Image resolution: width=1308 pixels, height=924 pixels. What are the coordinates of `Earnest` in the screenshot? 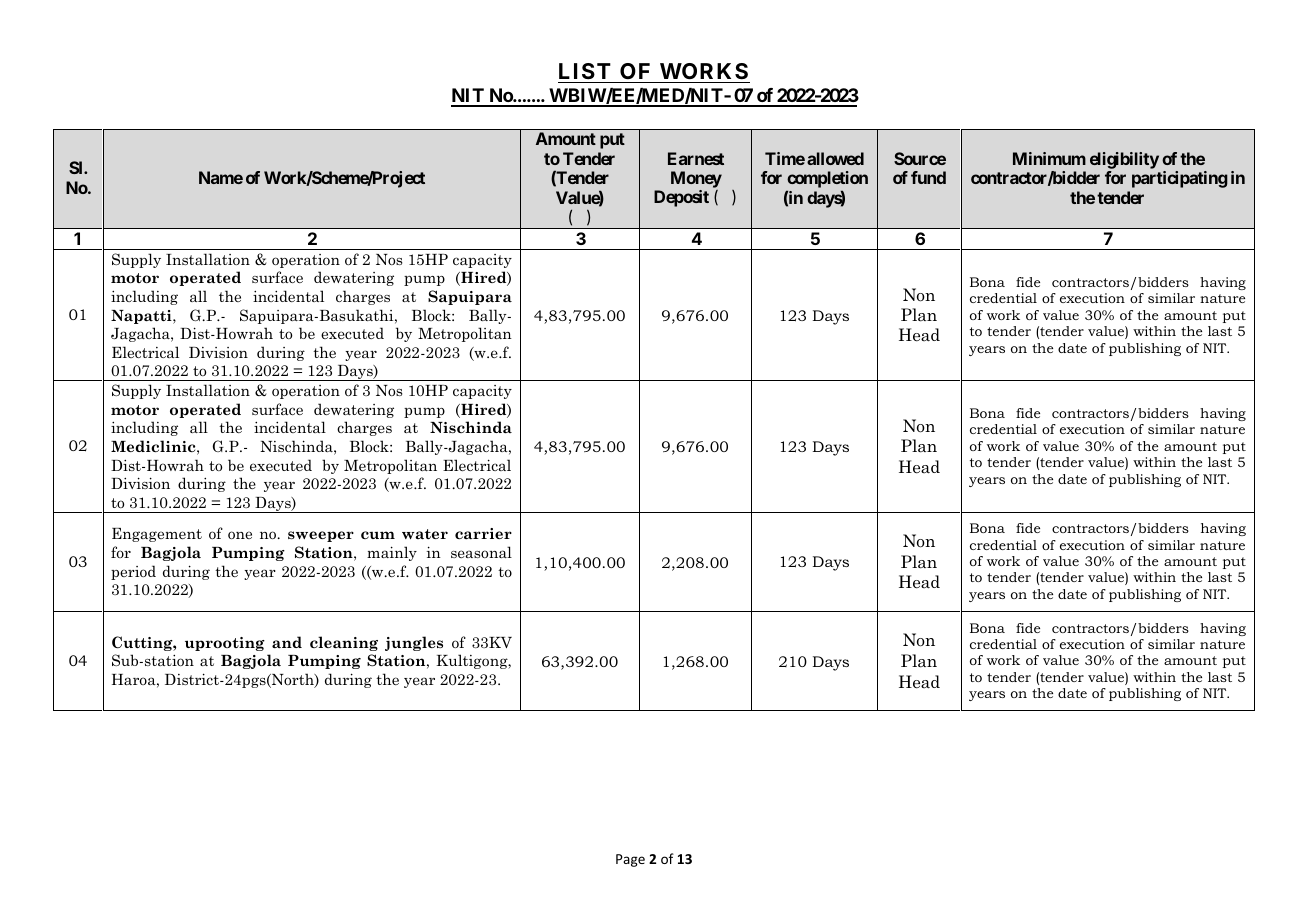 It's located at (696, 158).
